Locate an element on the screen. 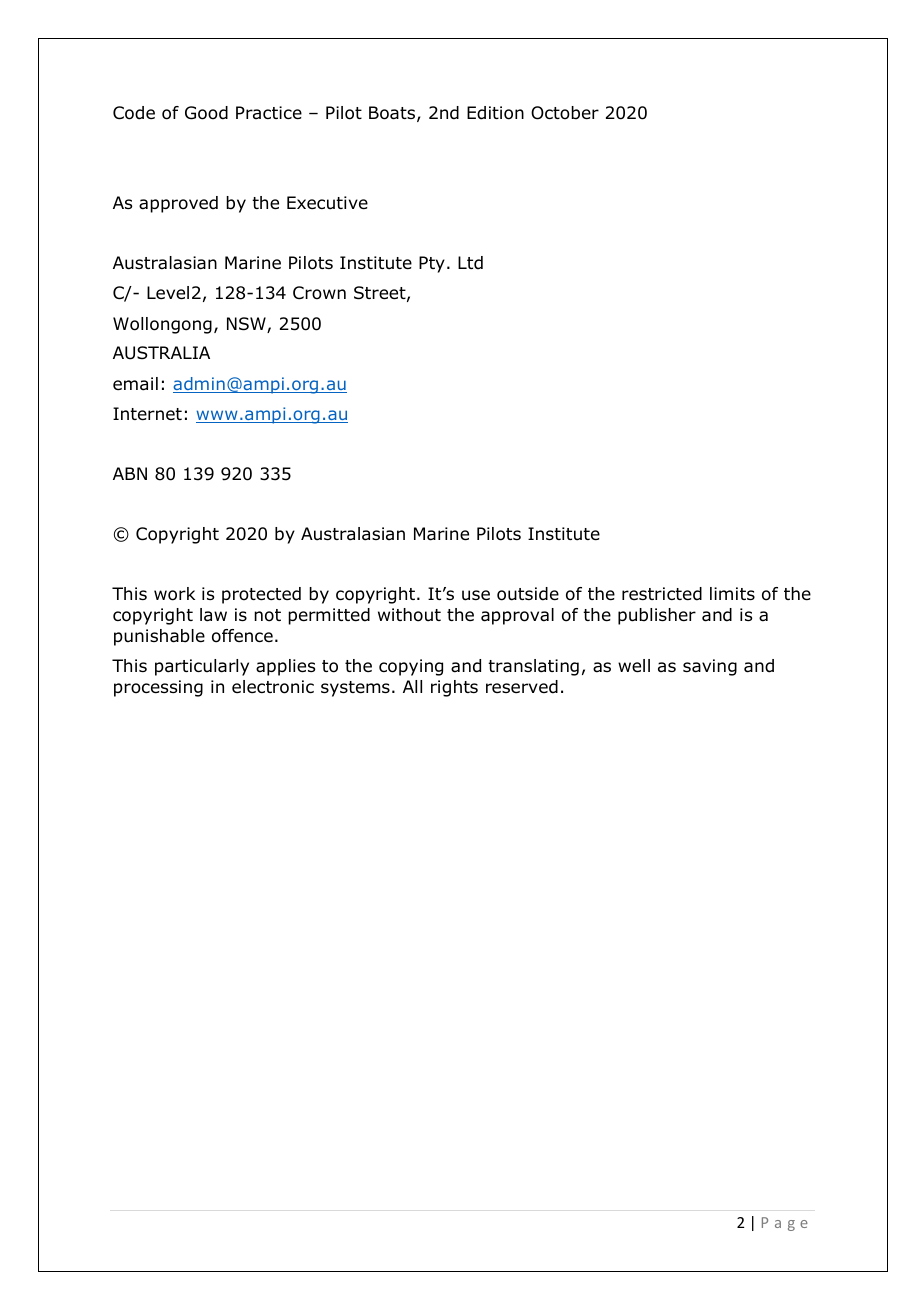  Good is located at coordinates (206, 113).
